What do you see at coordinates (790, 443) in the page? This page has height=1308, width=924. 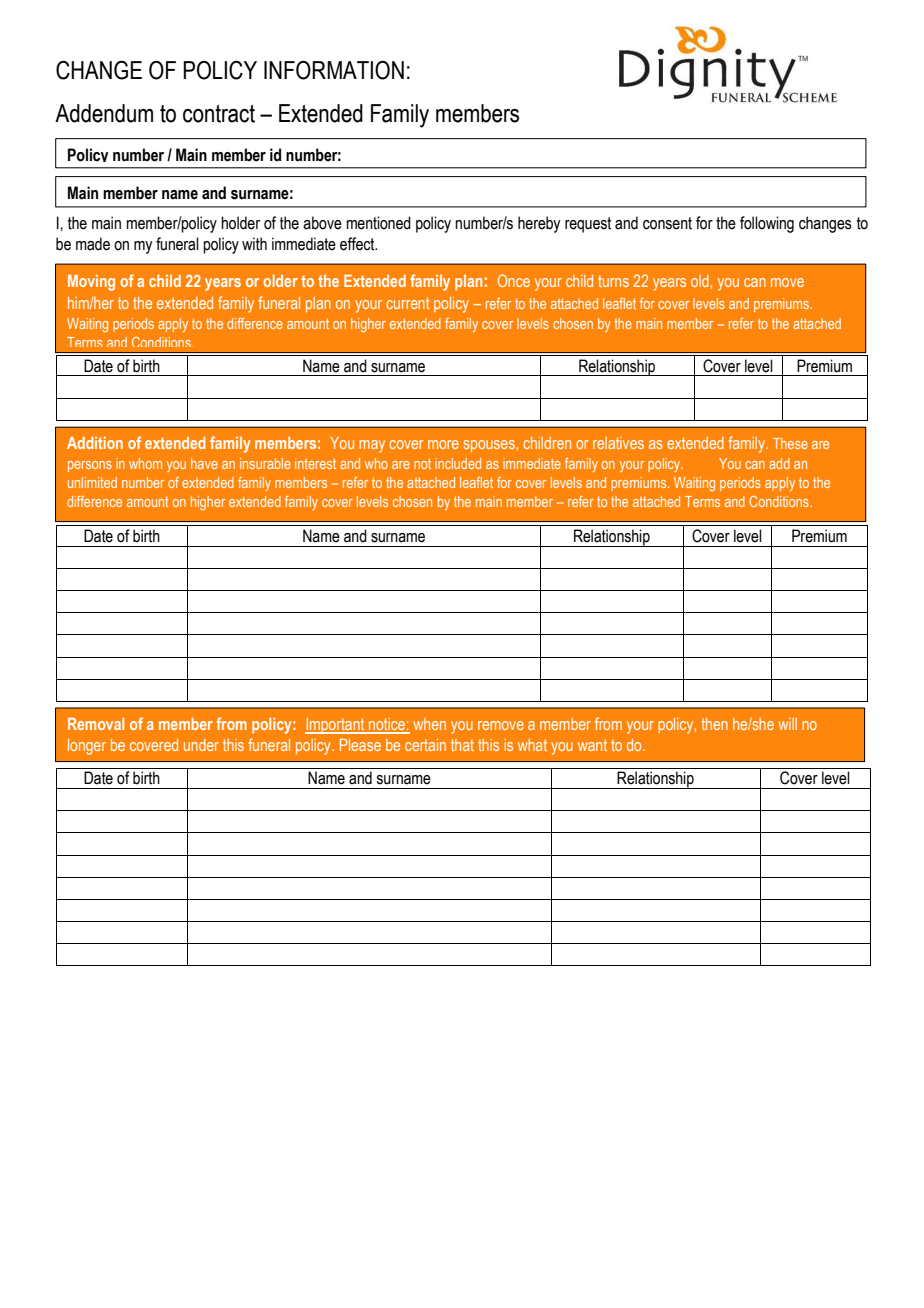 I see `These` at bounding box center [790, 443].
